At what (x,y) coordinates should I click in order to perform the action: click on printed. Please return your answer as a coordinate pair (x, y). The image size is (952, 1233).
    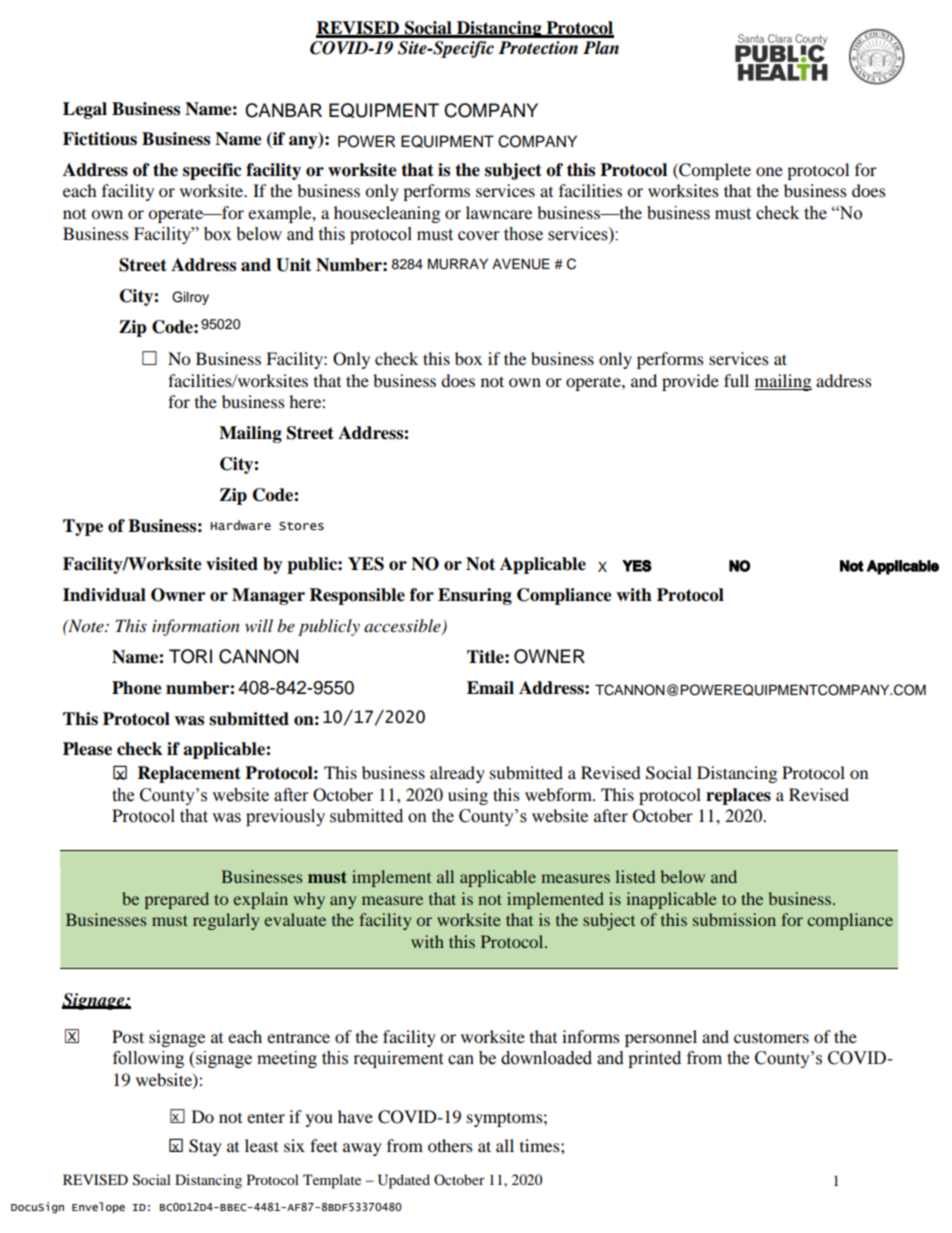
    Looking at the image, I should click on (654, 1059).
